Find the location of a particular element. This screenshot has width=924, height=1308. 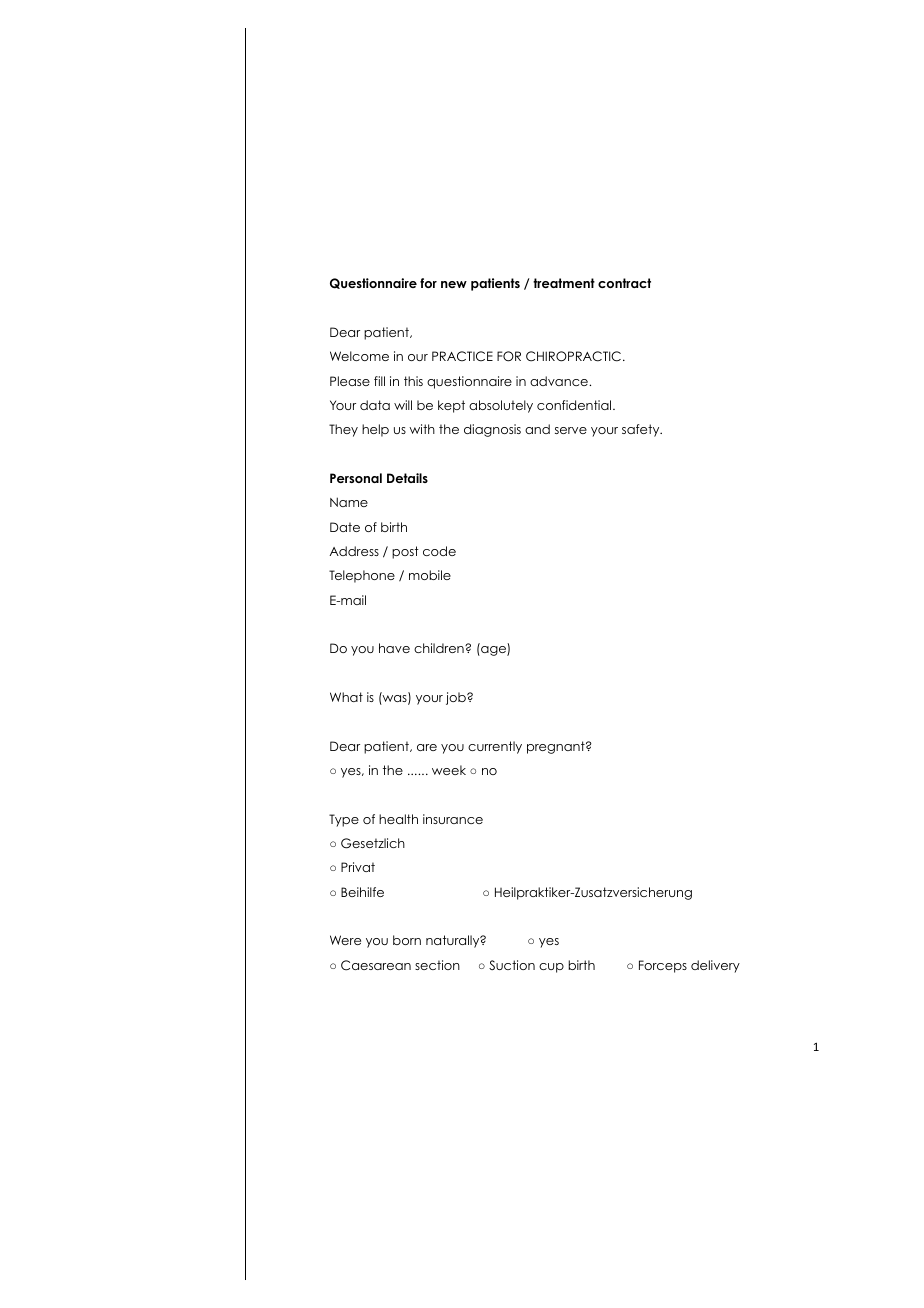

safety is located at coordinates (642, 430).
